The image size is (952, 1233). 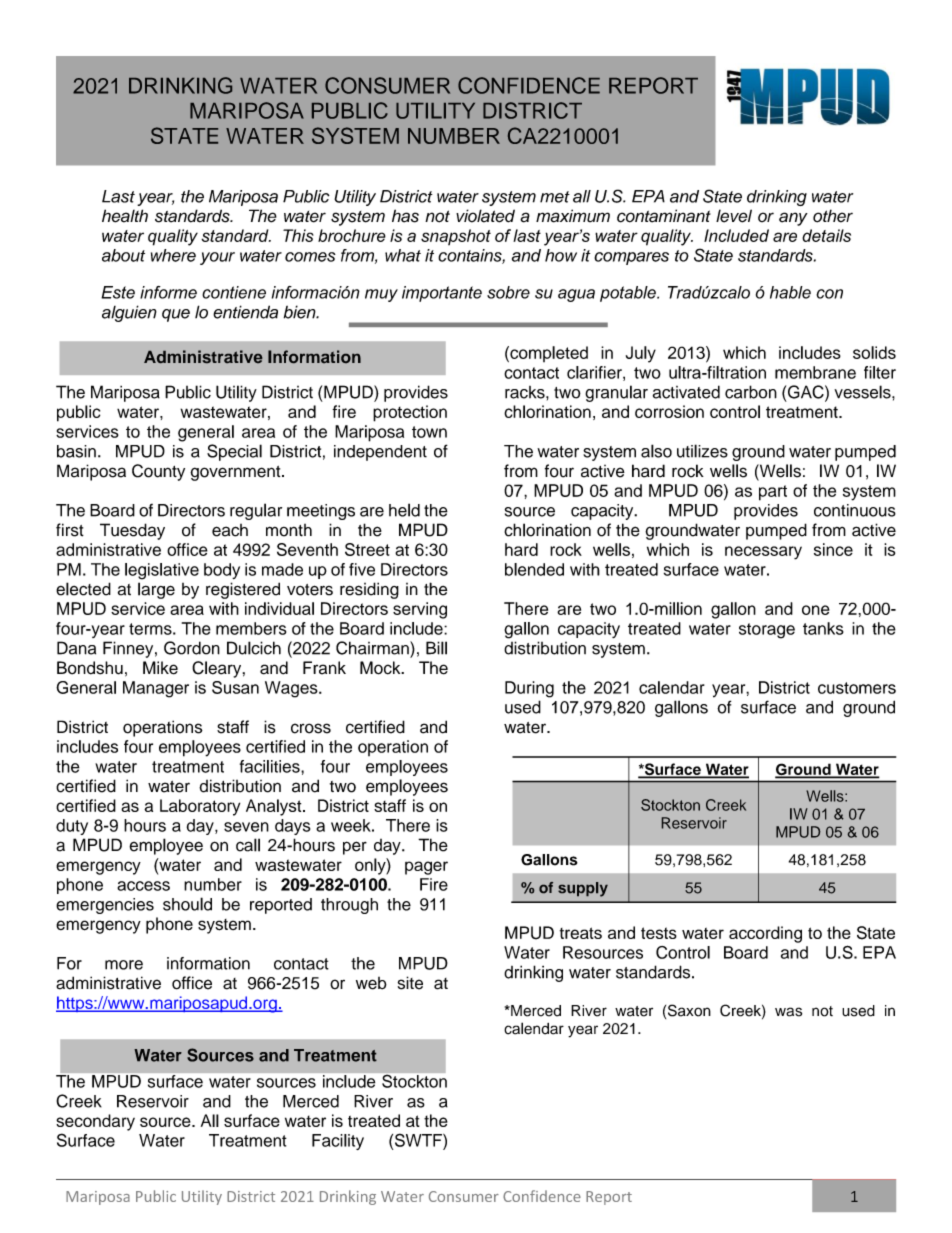 What do you see at coordinates (485, 216) in the page?
I see `violated` at bounding box center [485, 216].
